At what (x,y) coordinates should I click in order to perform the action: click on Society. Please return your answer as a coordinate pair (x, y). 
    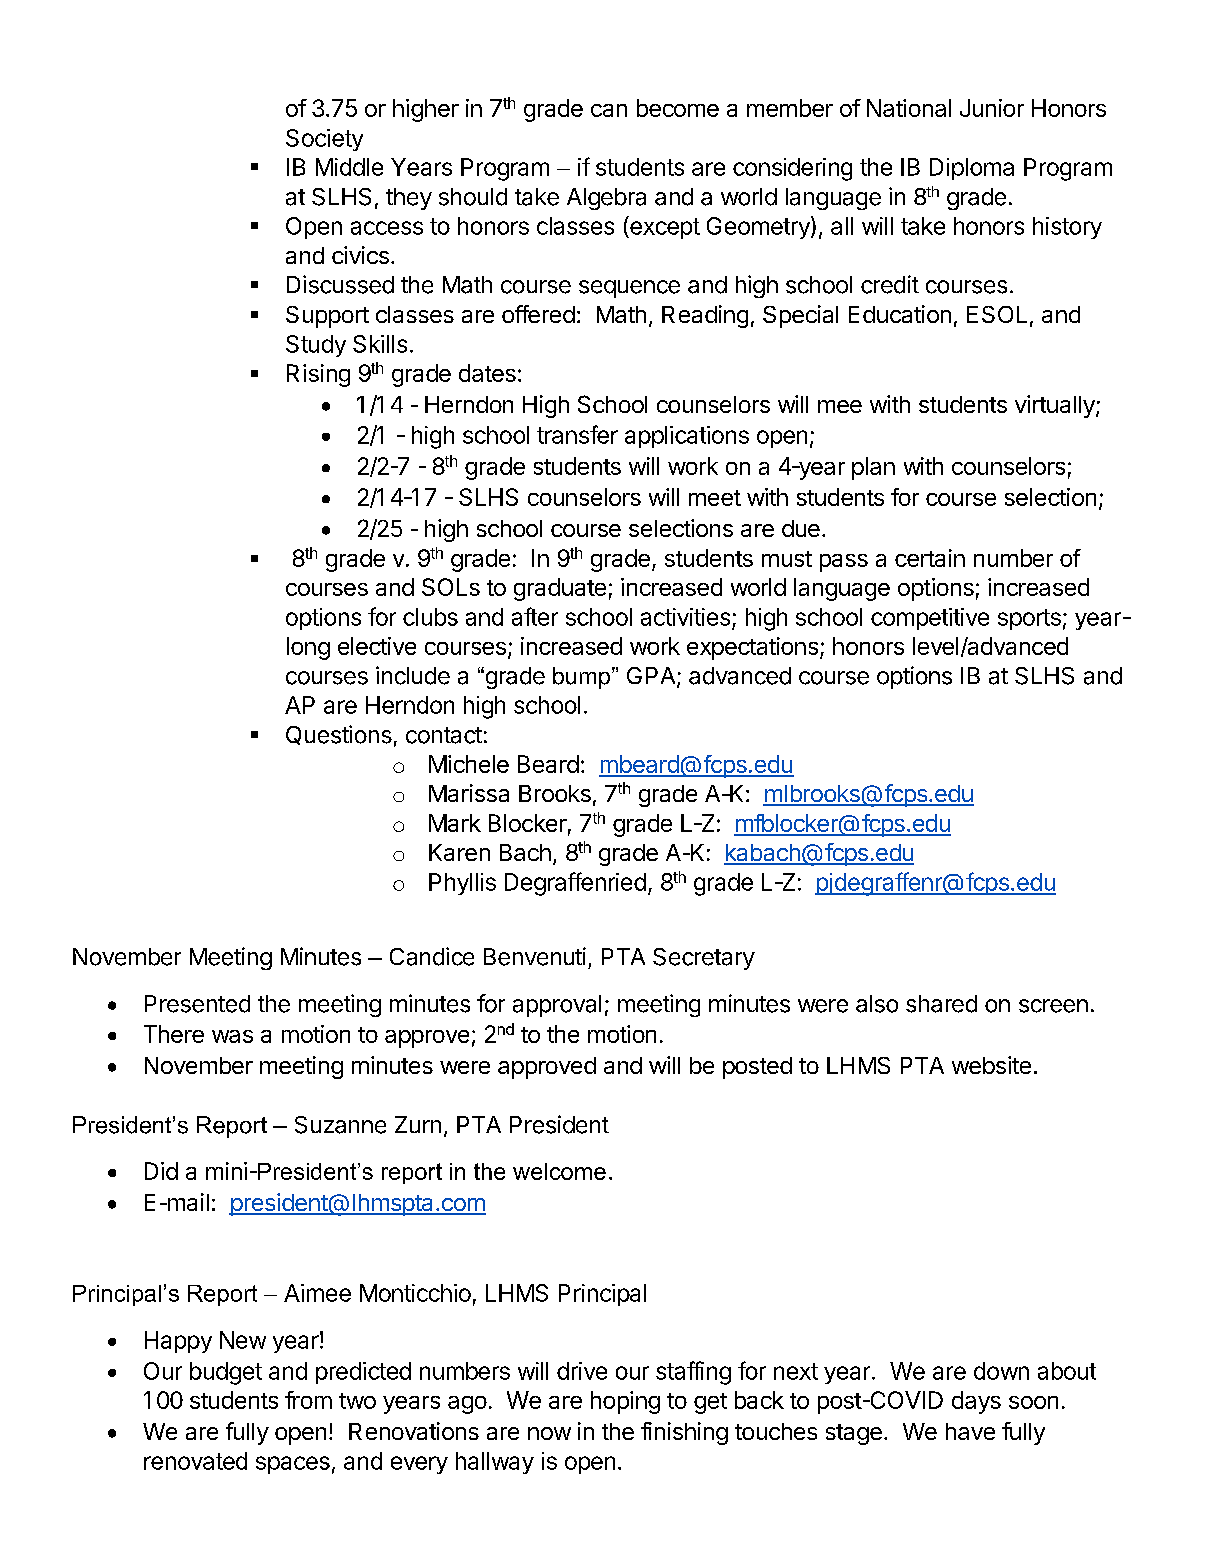
    Looking at the image, I should click on (324, 140).
